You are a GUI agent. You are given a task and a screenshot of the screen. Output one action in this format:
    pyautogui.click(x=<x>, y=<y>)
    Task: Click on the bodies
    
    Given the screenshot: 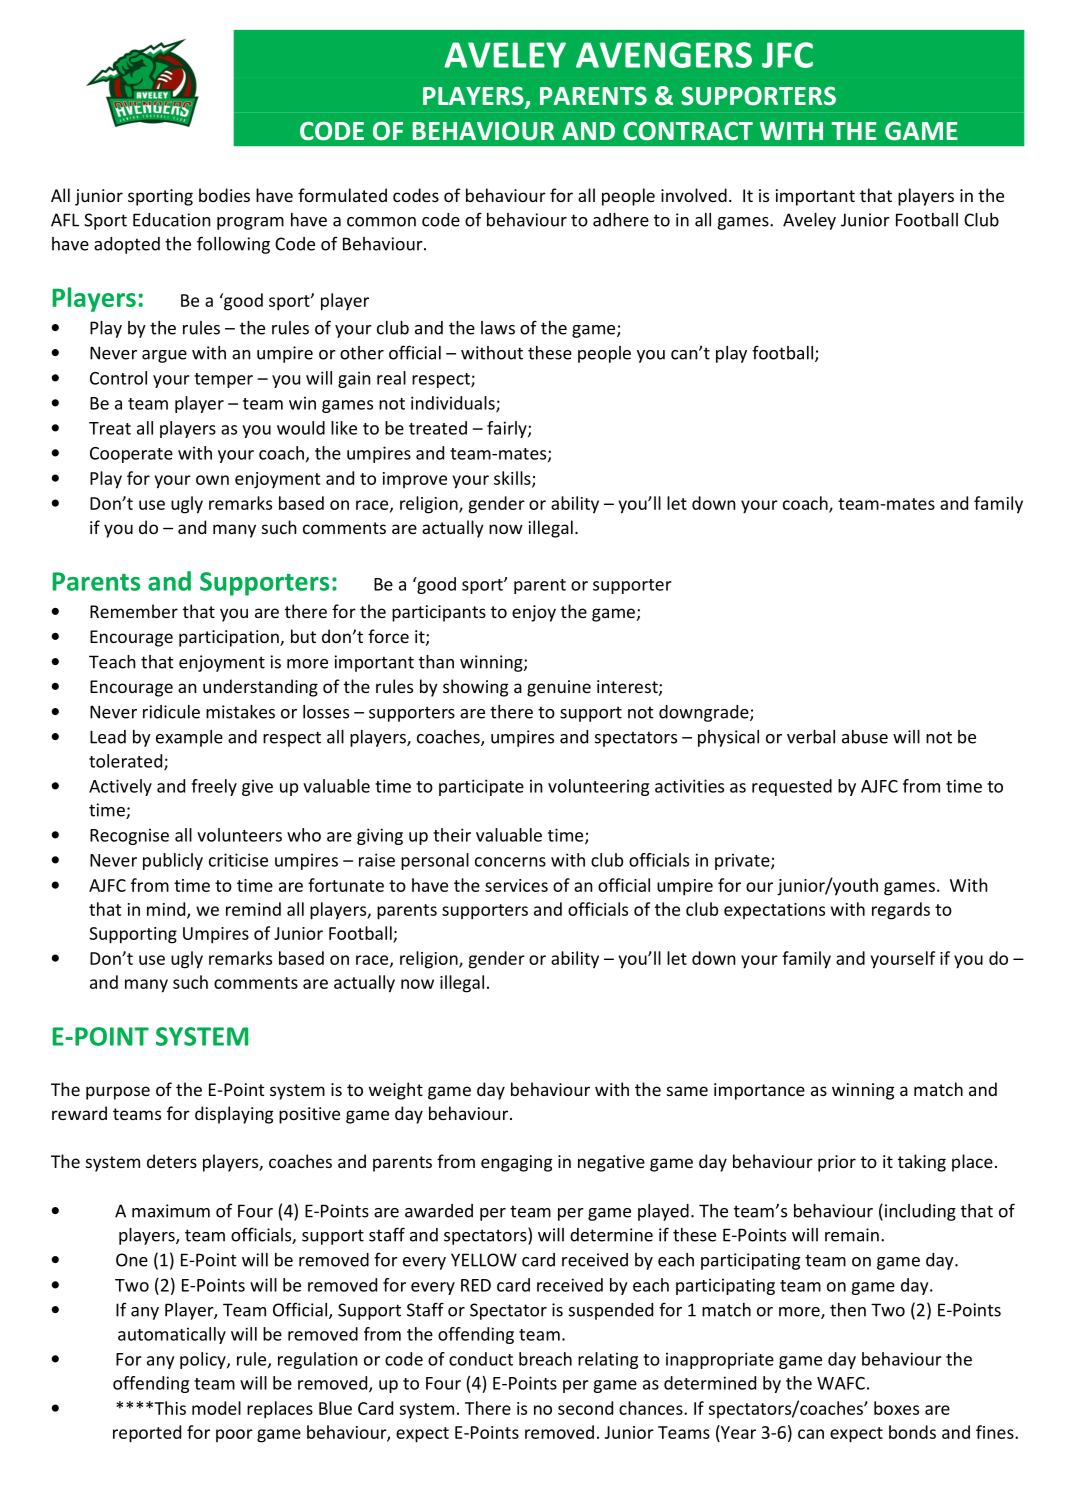 What is the action you would take?
    pyautogui.click(x=224, y=195)
